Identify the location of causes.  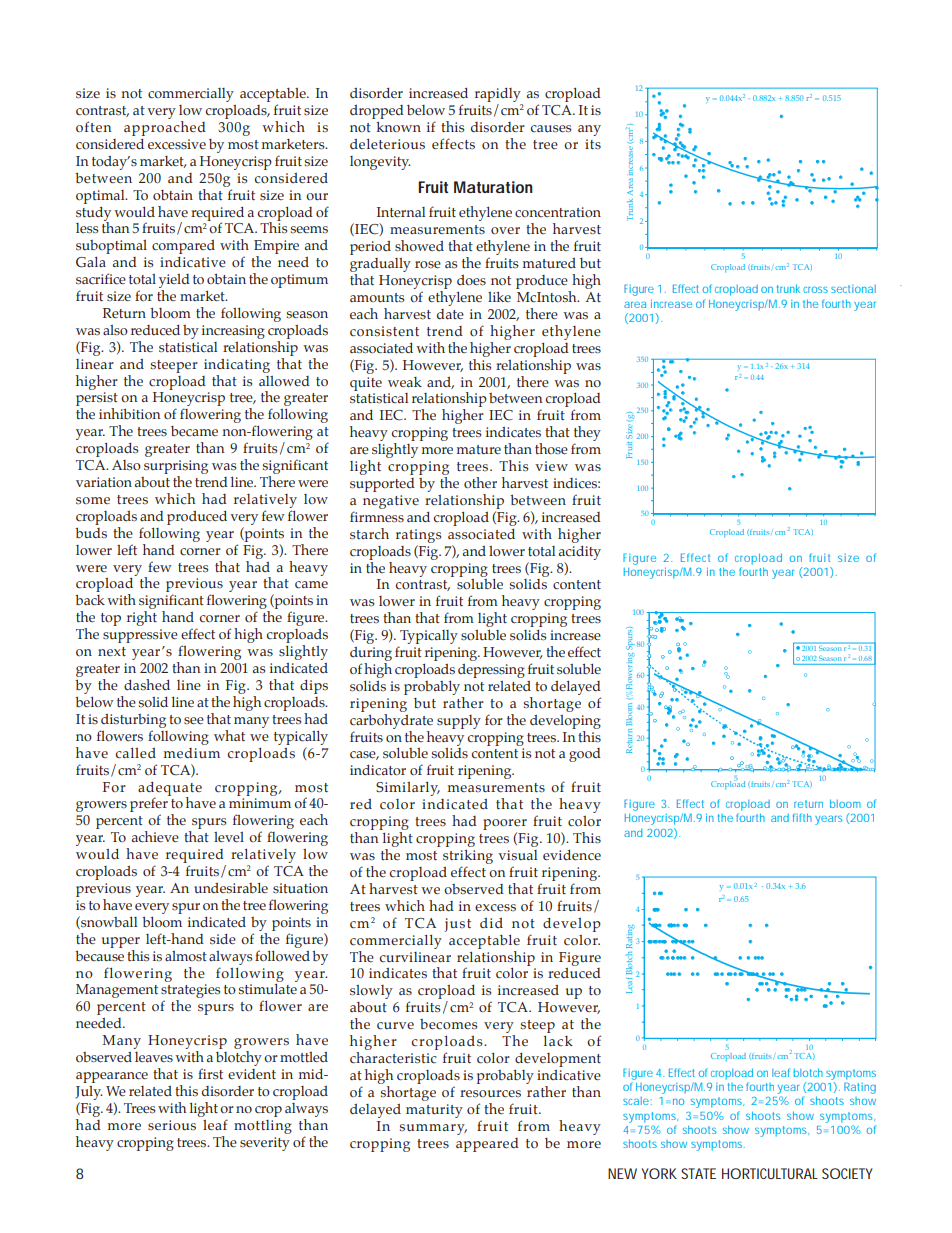
(551, 129).
